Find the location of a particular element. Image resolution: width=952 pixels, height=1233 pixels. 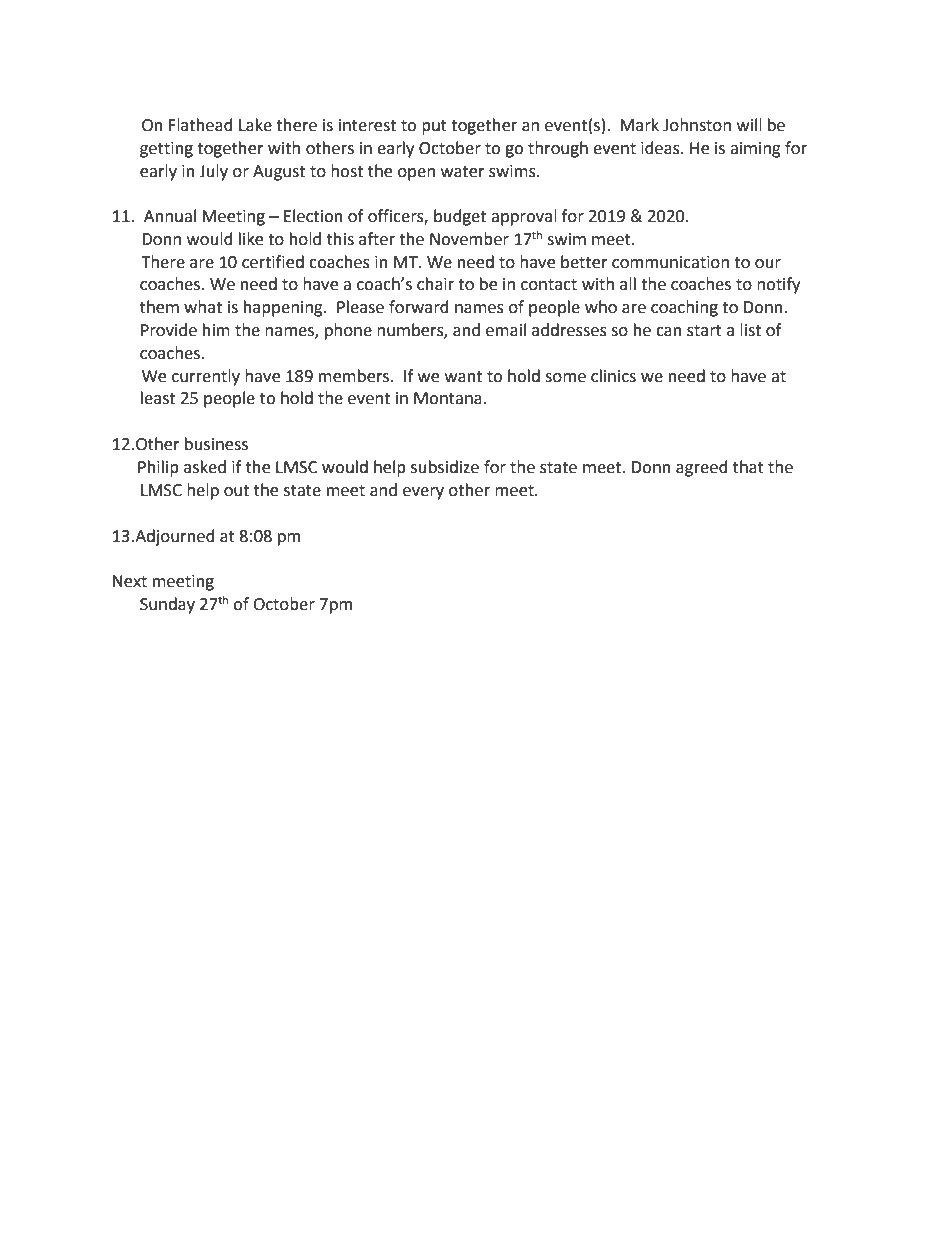

what is located at coordinates (203, 307).
